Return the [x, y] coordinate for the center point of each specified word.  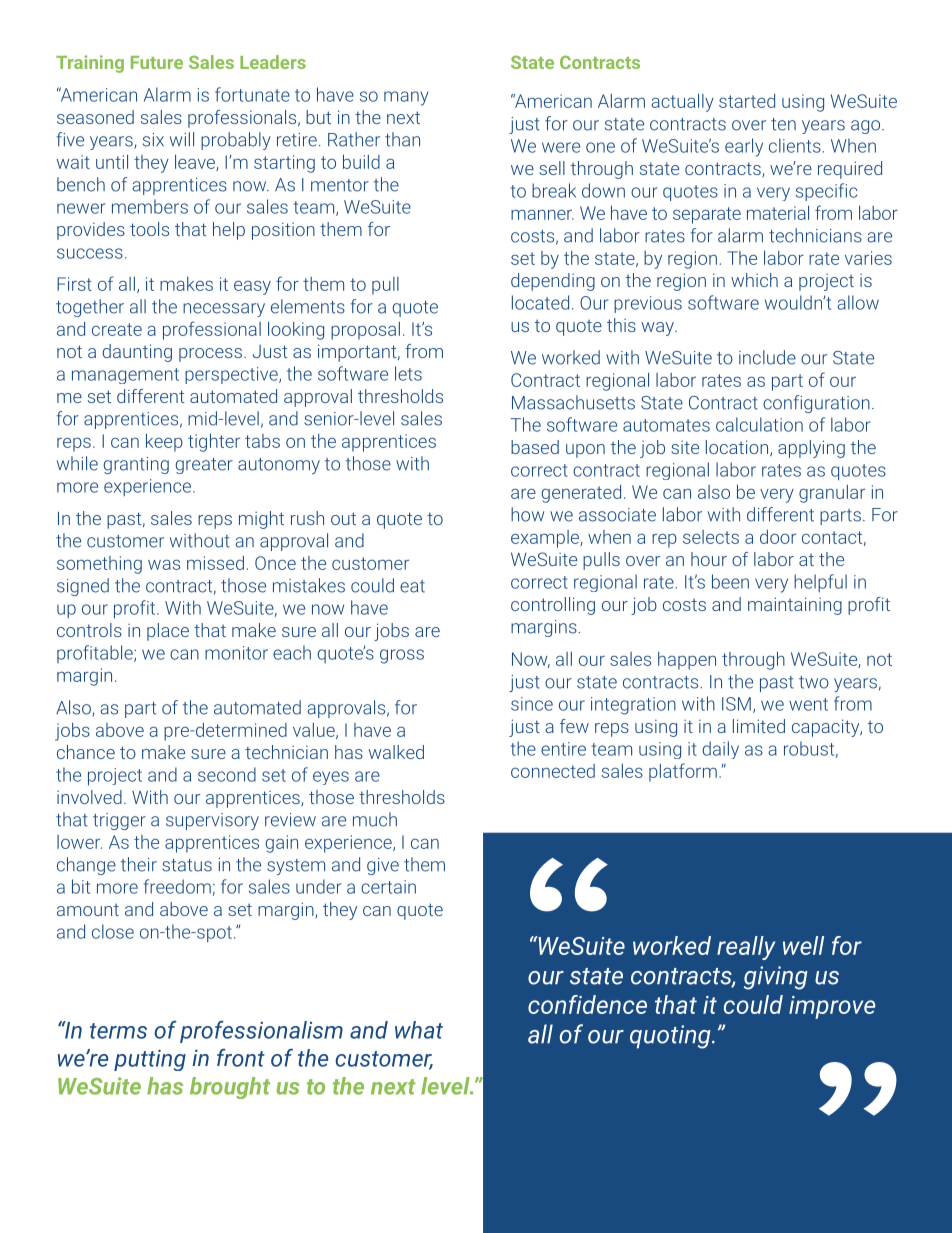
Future [157, 62]
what [419, 1030]
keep [164, 442]
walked [396, 752]
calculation [759, 424]
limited [759, 726]
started [747, 101]
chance [86, 752]
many [406, 98]
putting [150, 1060]
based [535, 447]
